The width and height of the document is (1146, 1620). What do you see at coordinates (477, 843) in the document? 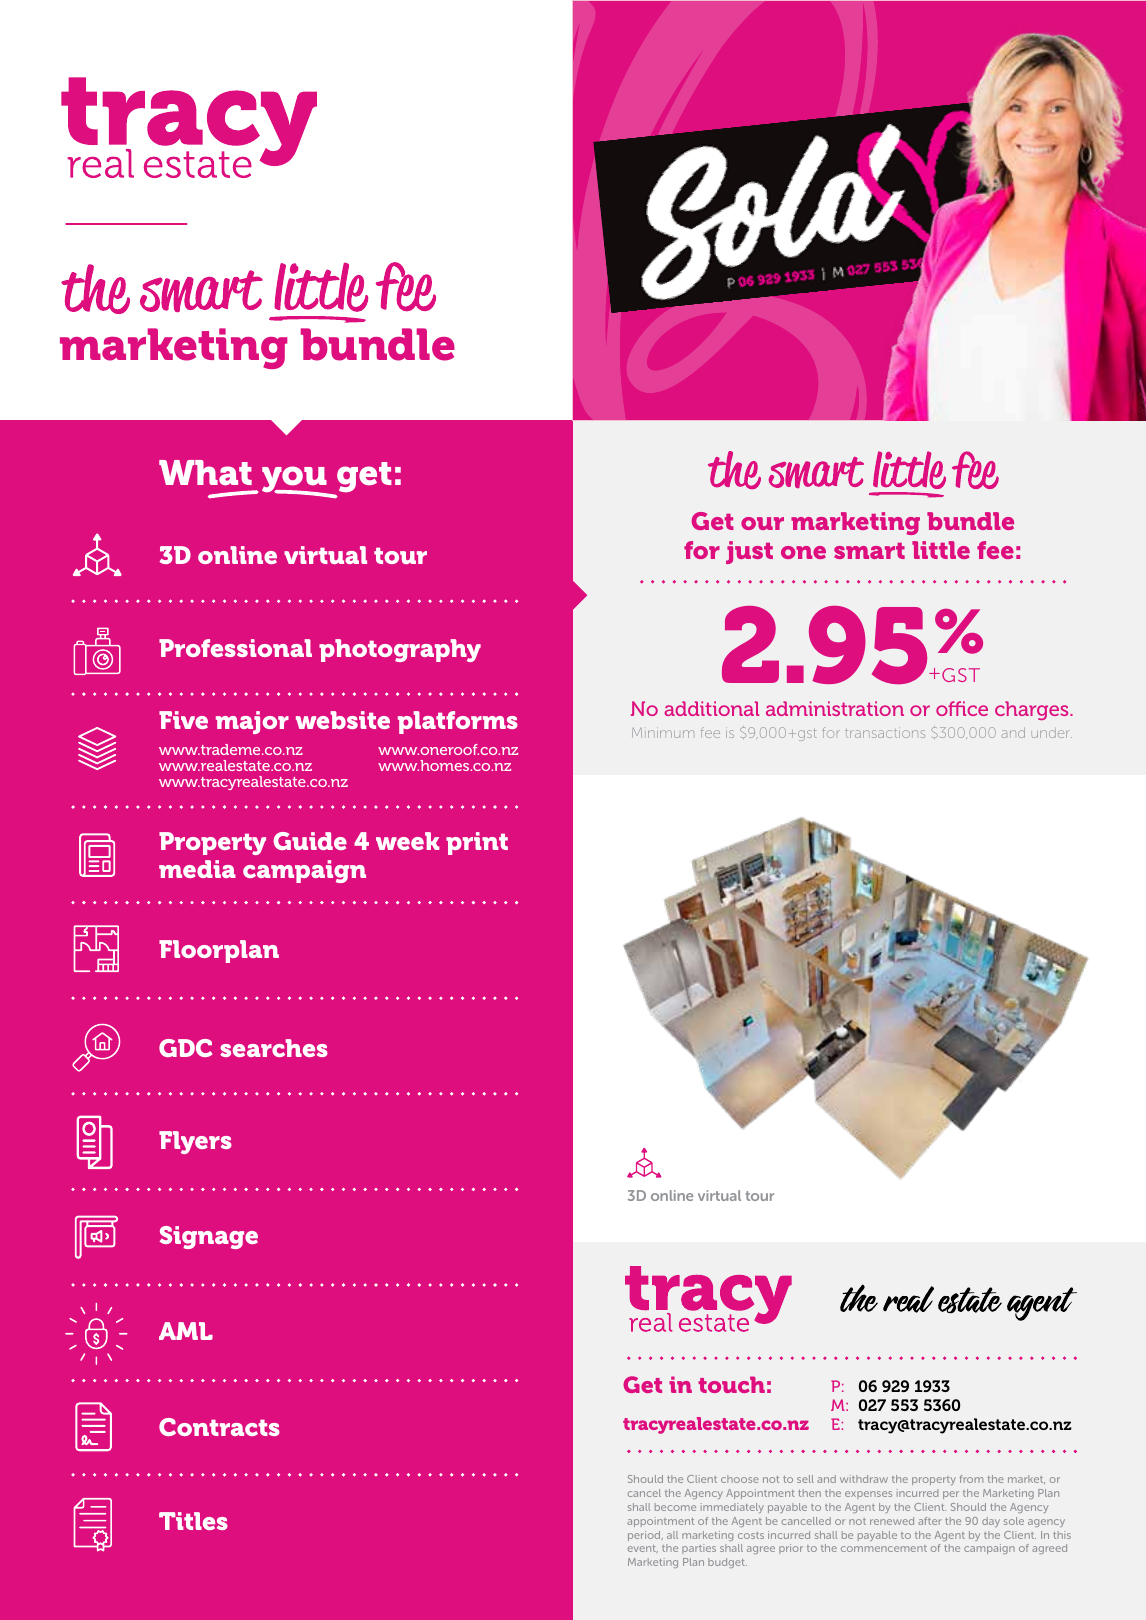
I see `print` at bounding box center [477, 843].
